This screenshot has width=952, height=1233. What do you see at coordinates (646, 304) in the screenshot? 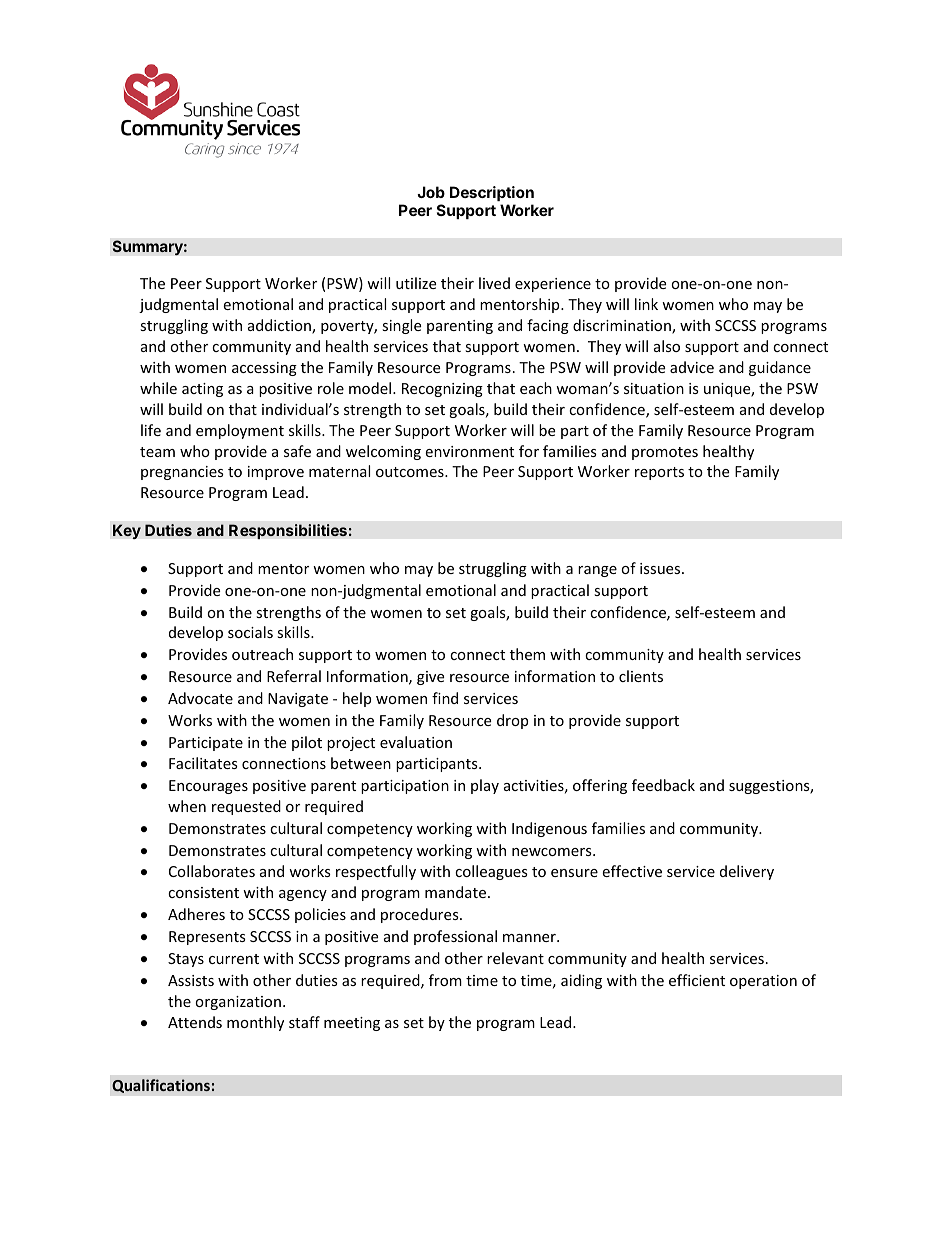
I see `link` at bounding box center [646, 304].
